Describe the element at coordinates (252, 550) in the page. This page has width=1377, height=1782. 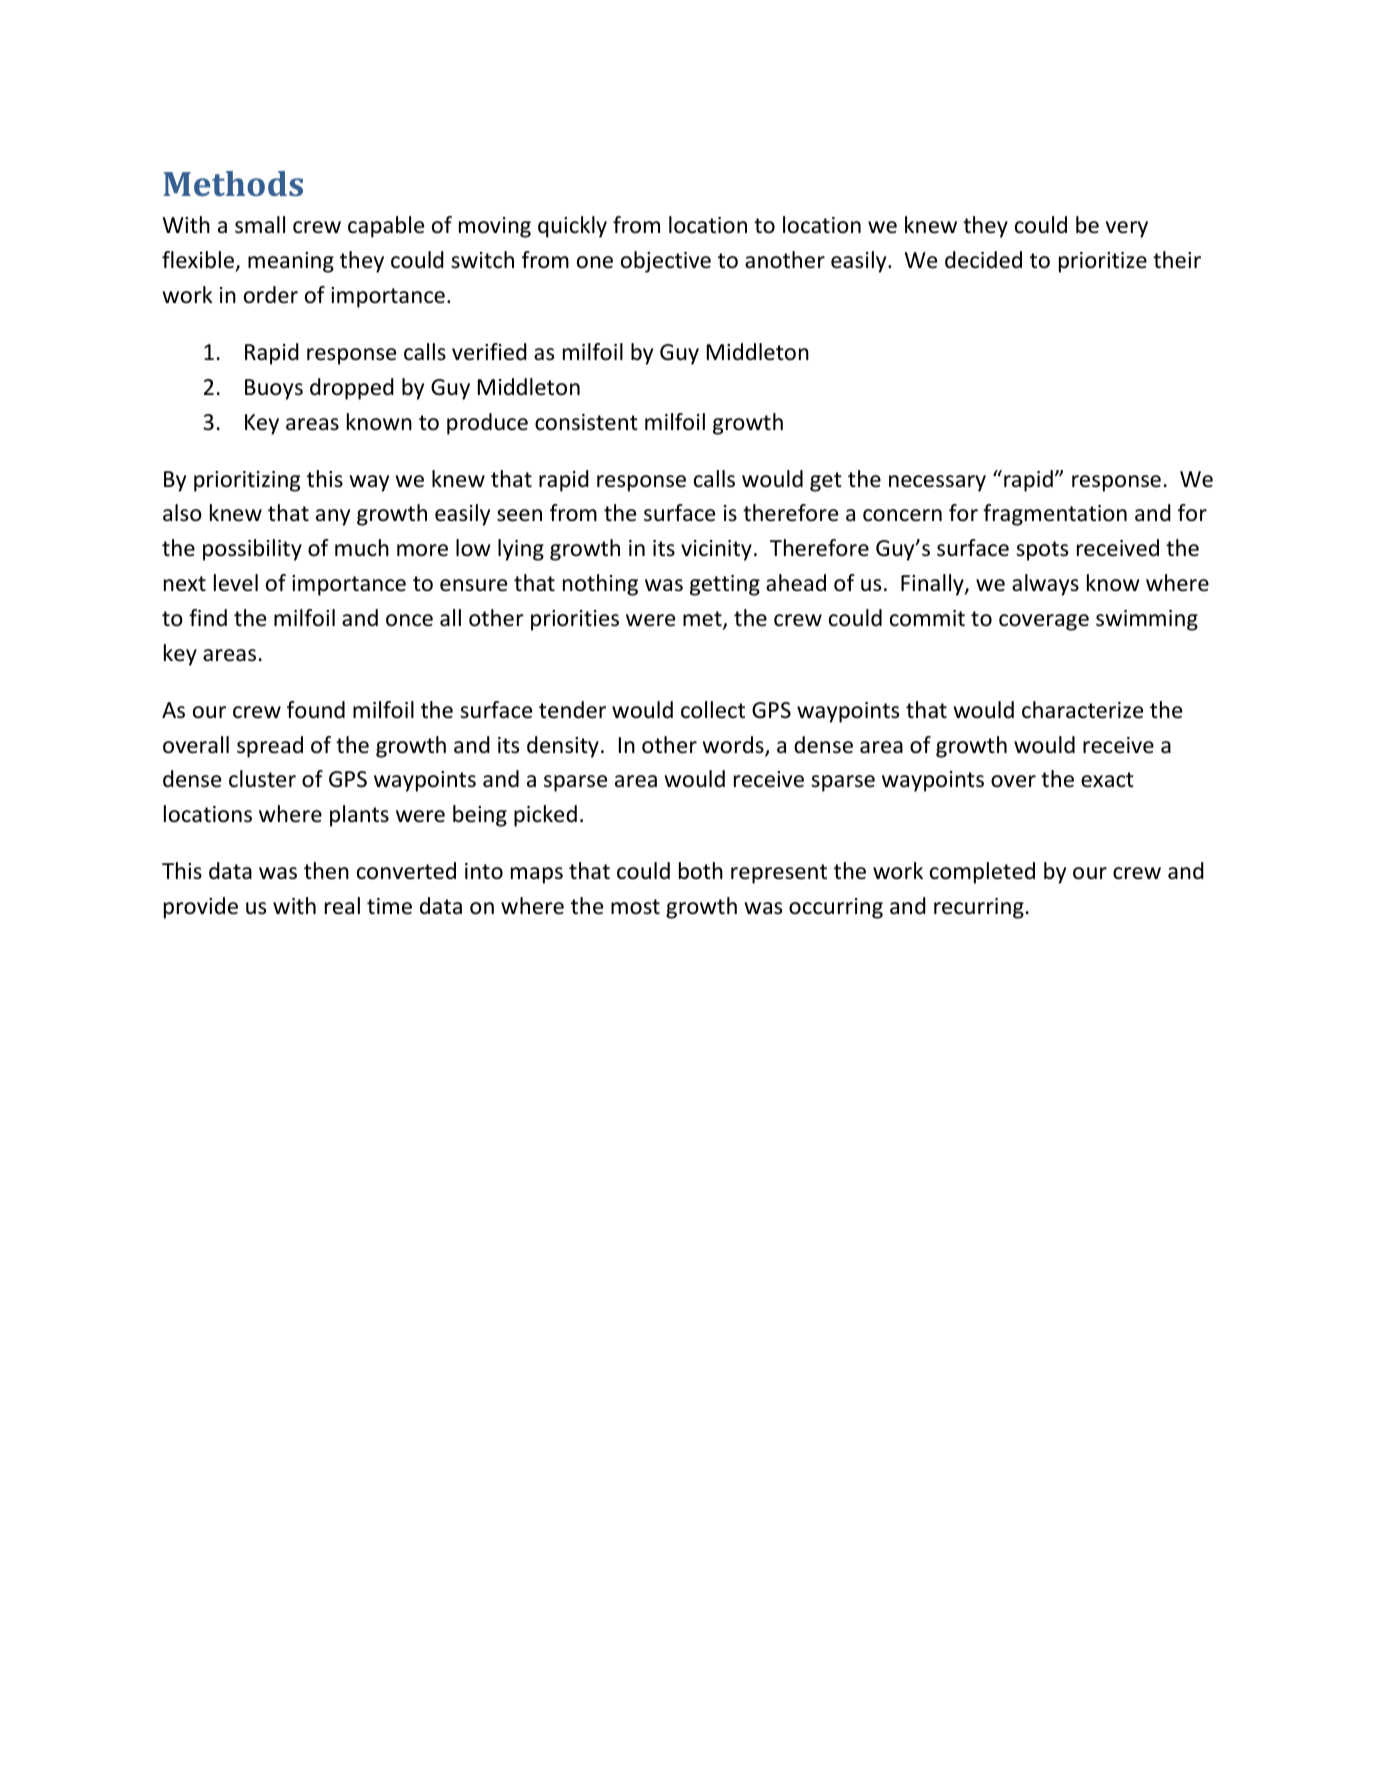
I see `possibility` at that location.
